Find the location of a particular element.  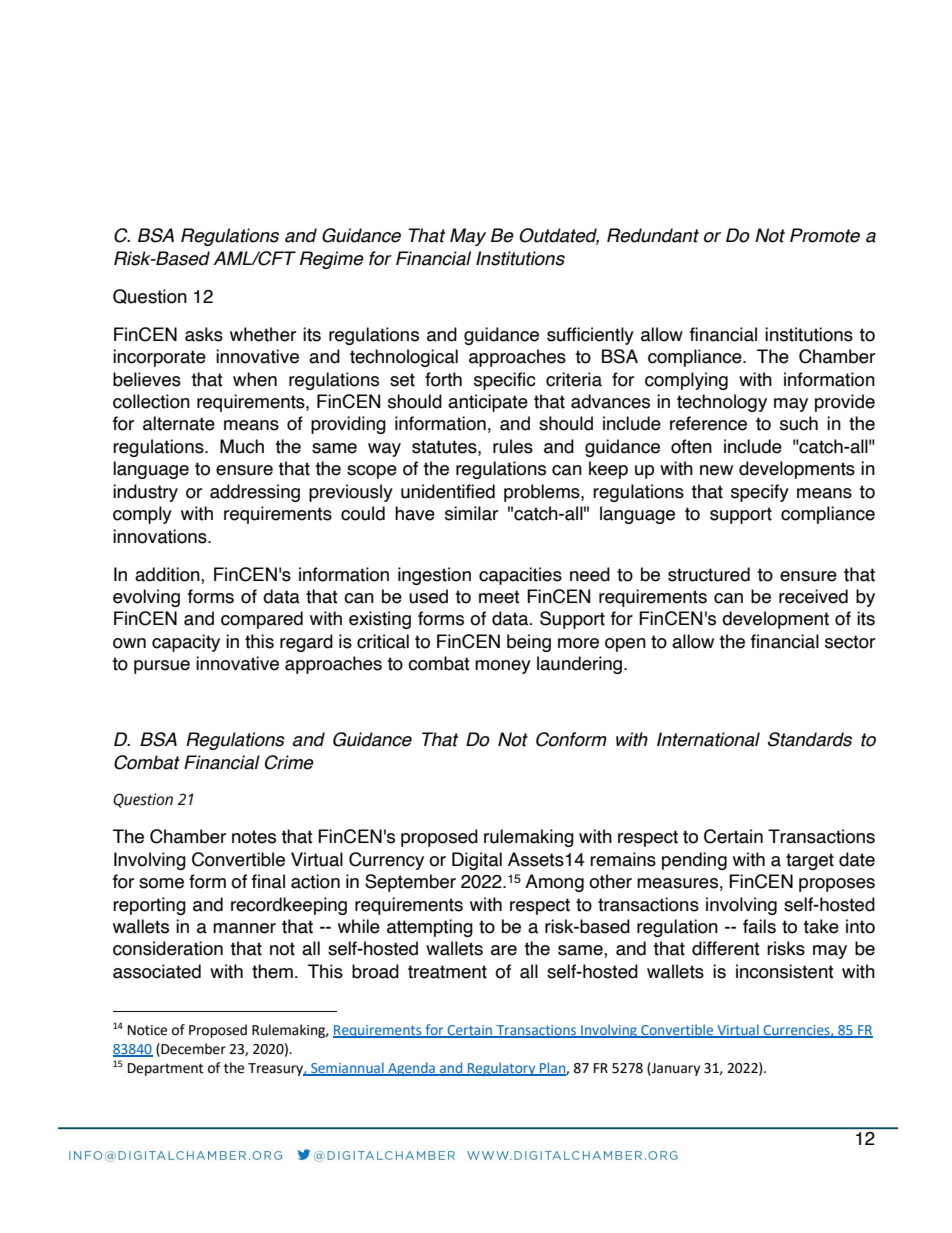

December is located at coordinates (192, 1049).
